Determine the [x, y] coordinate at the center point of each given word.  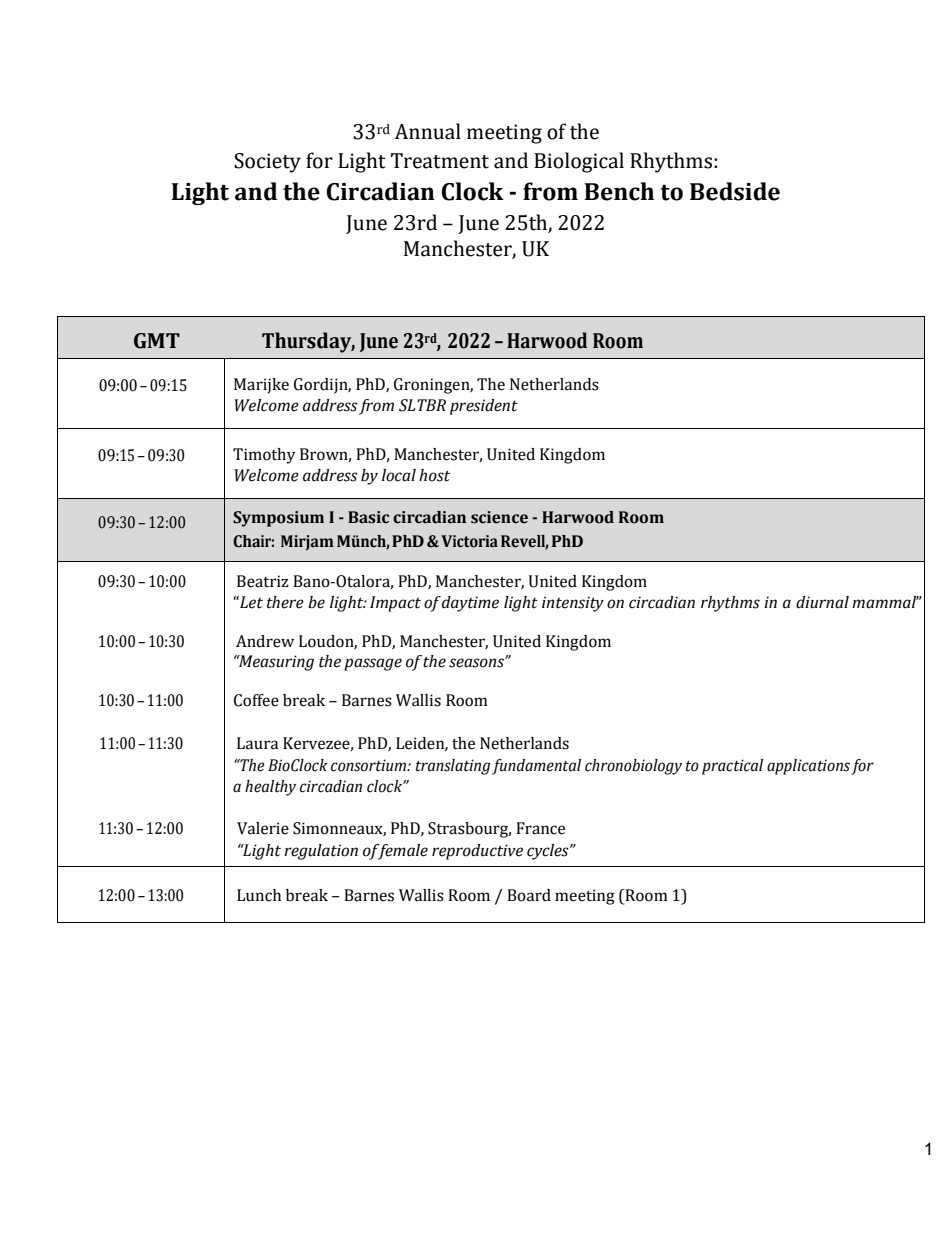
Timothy [264, 456]
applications [808, 767]
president [484, 407]
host [434, 475]
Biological [579, 162]
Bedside [735, 191]
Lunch [259, 895]
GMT [157, 341]
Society [267, 163]
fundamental [536, 767]
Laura [257, 743]
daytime [470, 604]
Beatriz [263, 581]
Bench [619, 191]
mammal [885, 602]
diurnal [822, 602]
